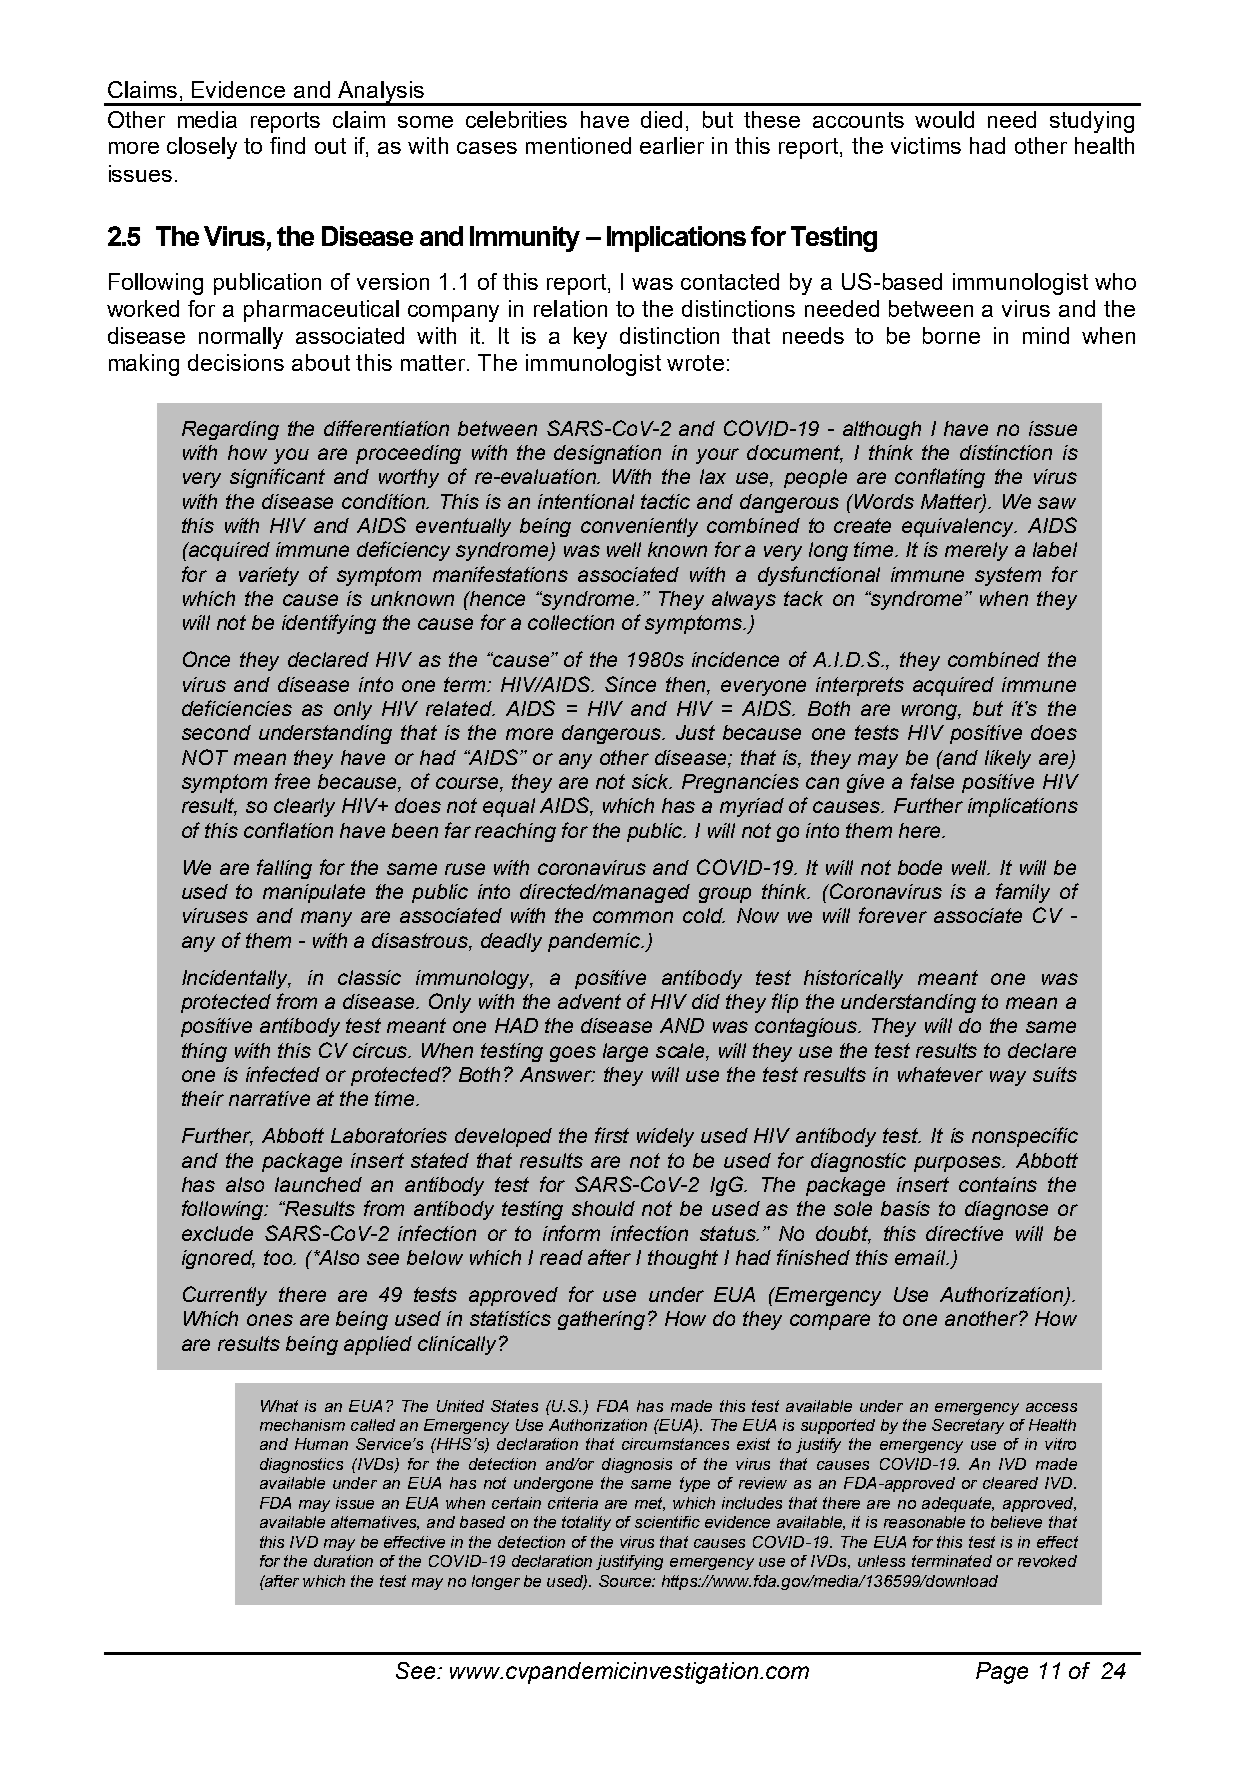 The width and height of the image is (1259, 1780). Describe the element at coordinates (626, 1581) in the image. I see `Source` at that location.
